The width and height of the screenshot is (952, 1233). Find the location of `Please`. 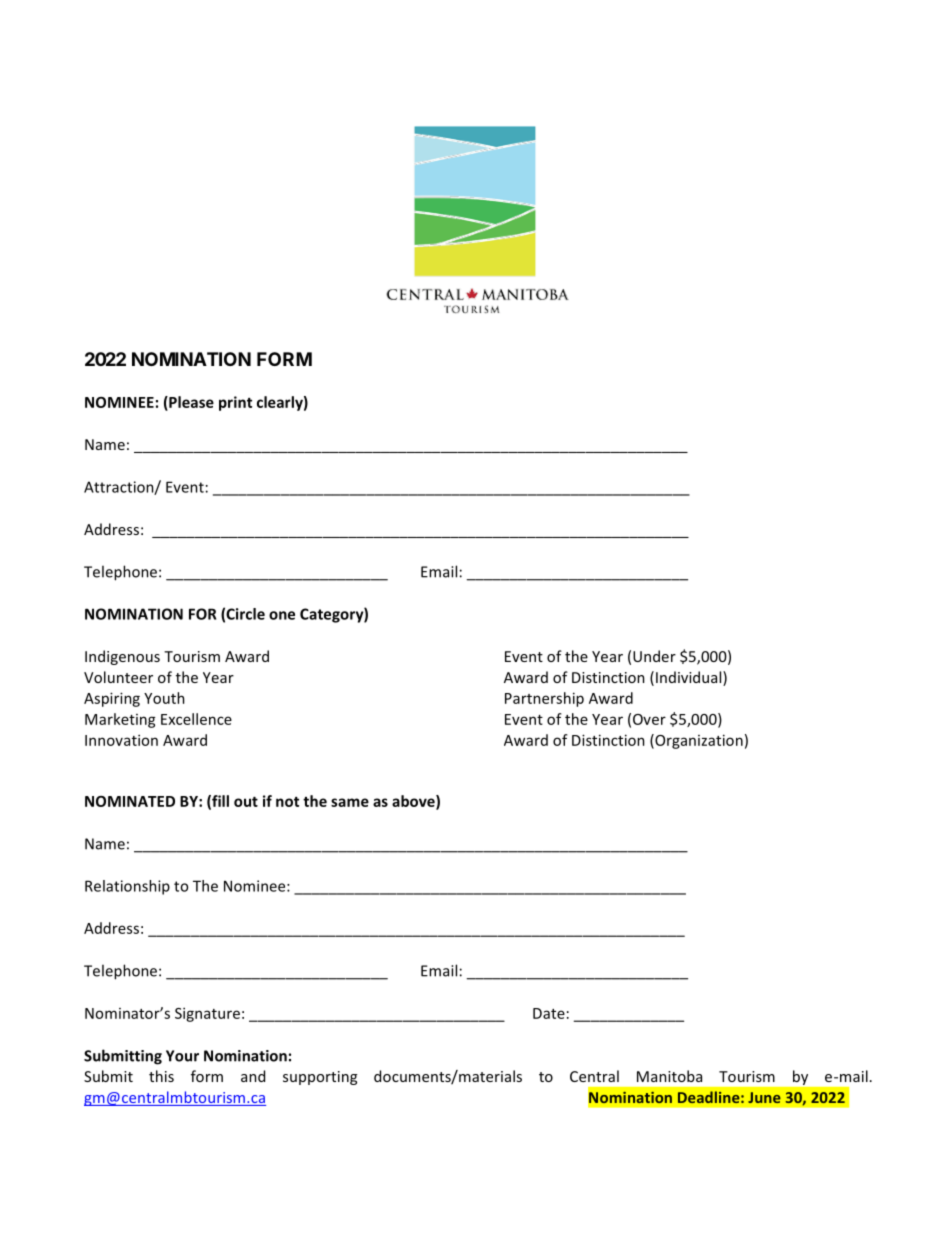

Please is located at coordinates (190, 403).
